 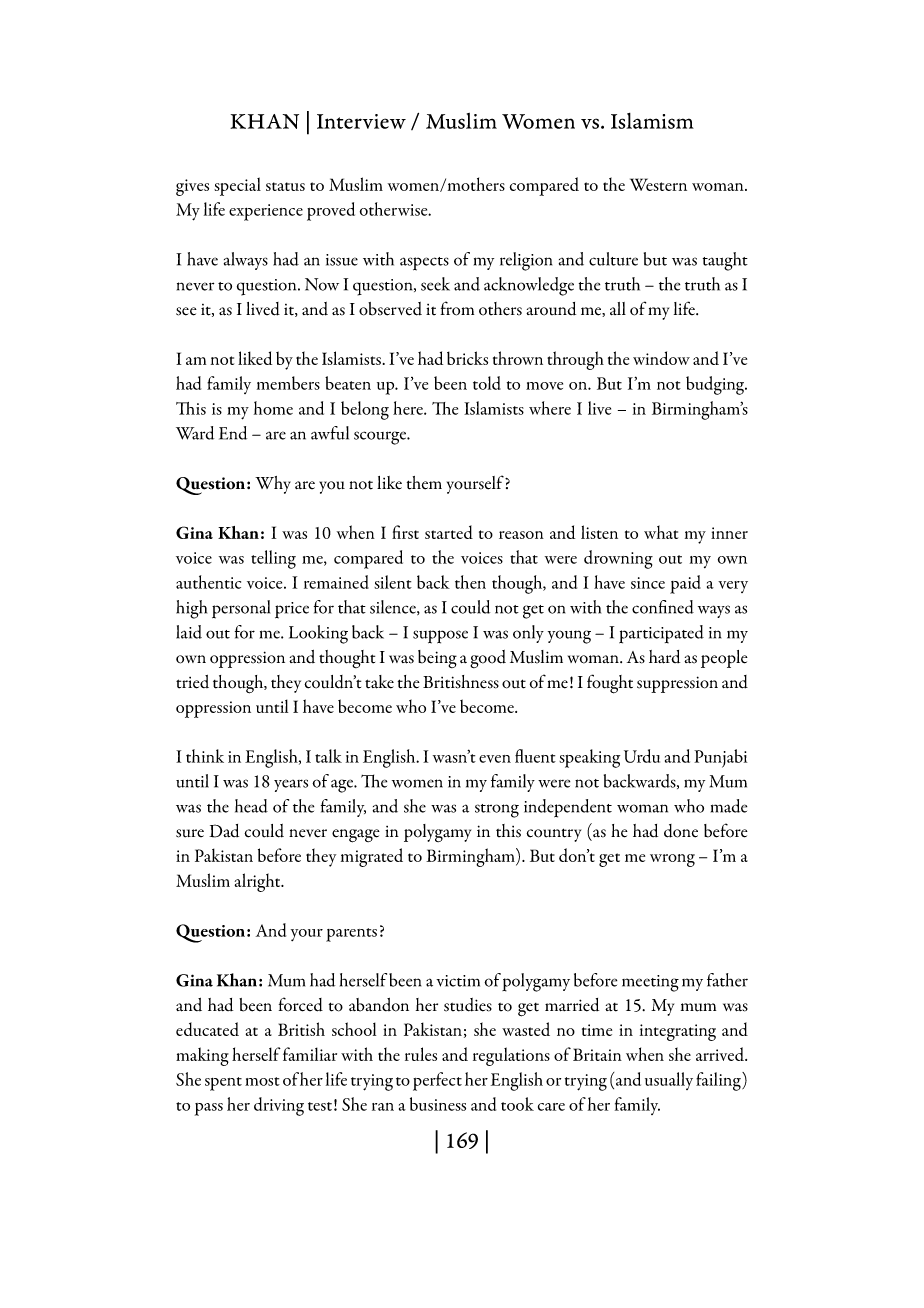 What do you see at coordinates (237, 186) in the screenshot?
I see `special` at bounding box center [237, 186].
